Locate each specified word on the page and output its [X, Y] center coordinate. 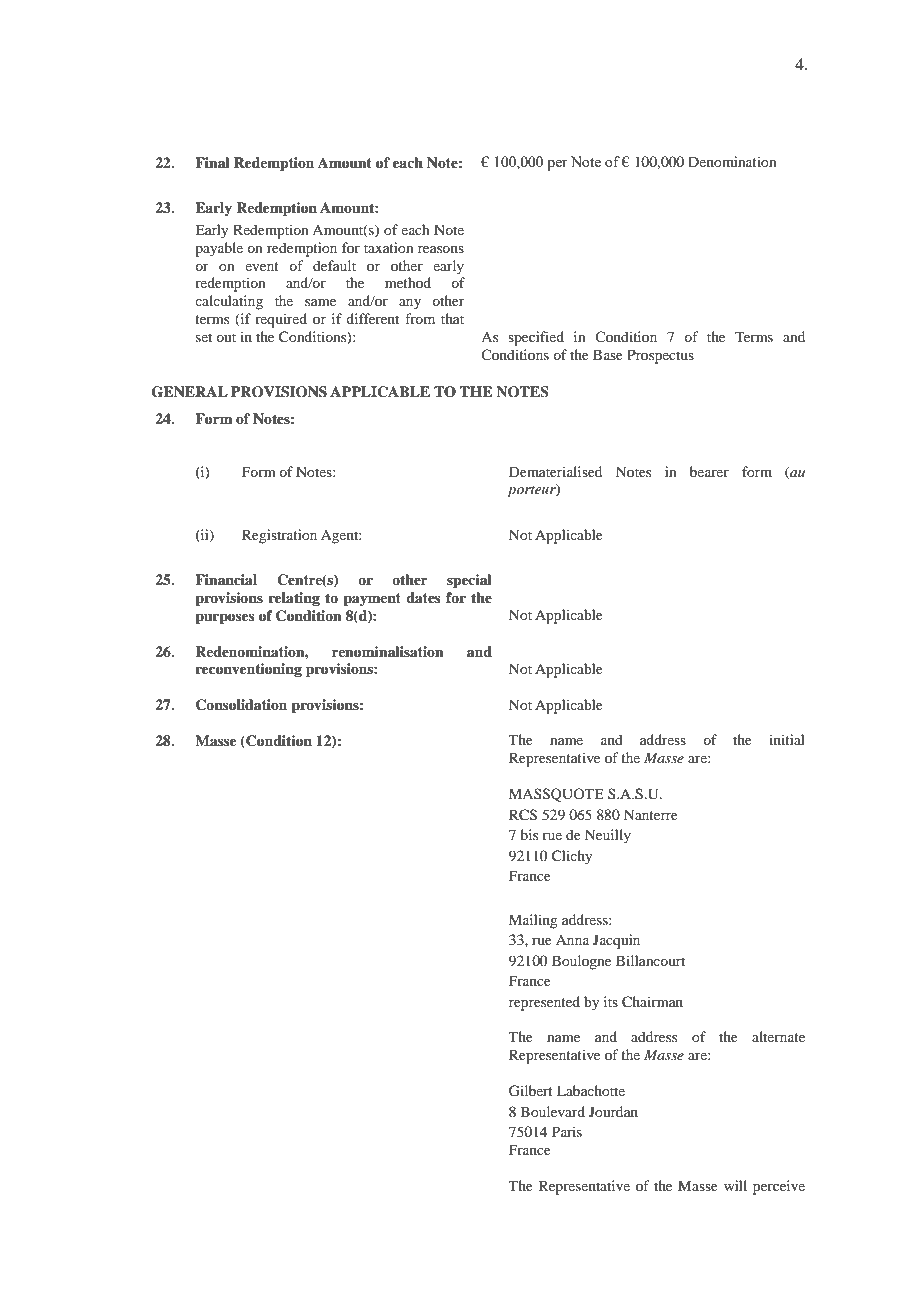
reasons [441, 249]
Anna [572, 940]
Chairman [652, 1002]
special [469, 581]
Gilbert [531, 1091]
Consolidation [241, 705]
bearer [709, 471]
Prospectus [660, 356]
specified [536, 338]
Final [212, 162]
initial [787, 739]
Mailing [533, 921]
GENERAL [190, 392]
